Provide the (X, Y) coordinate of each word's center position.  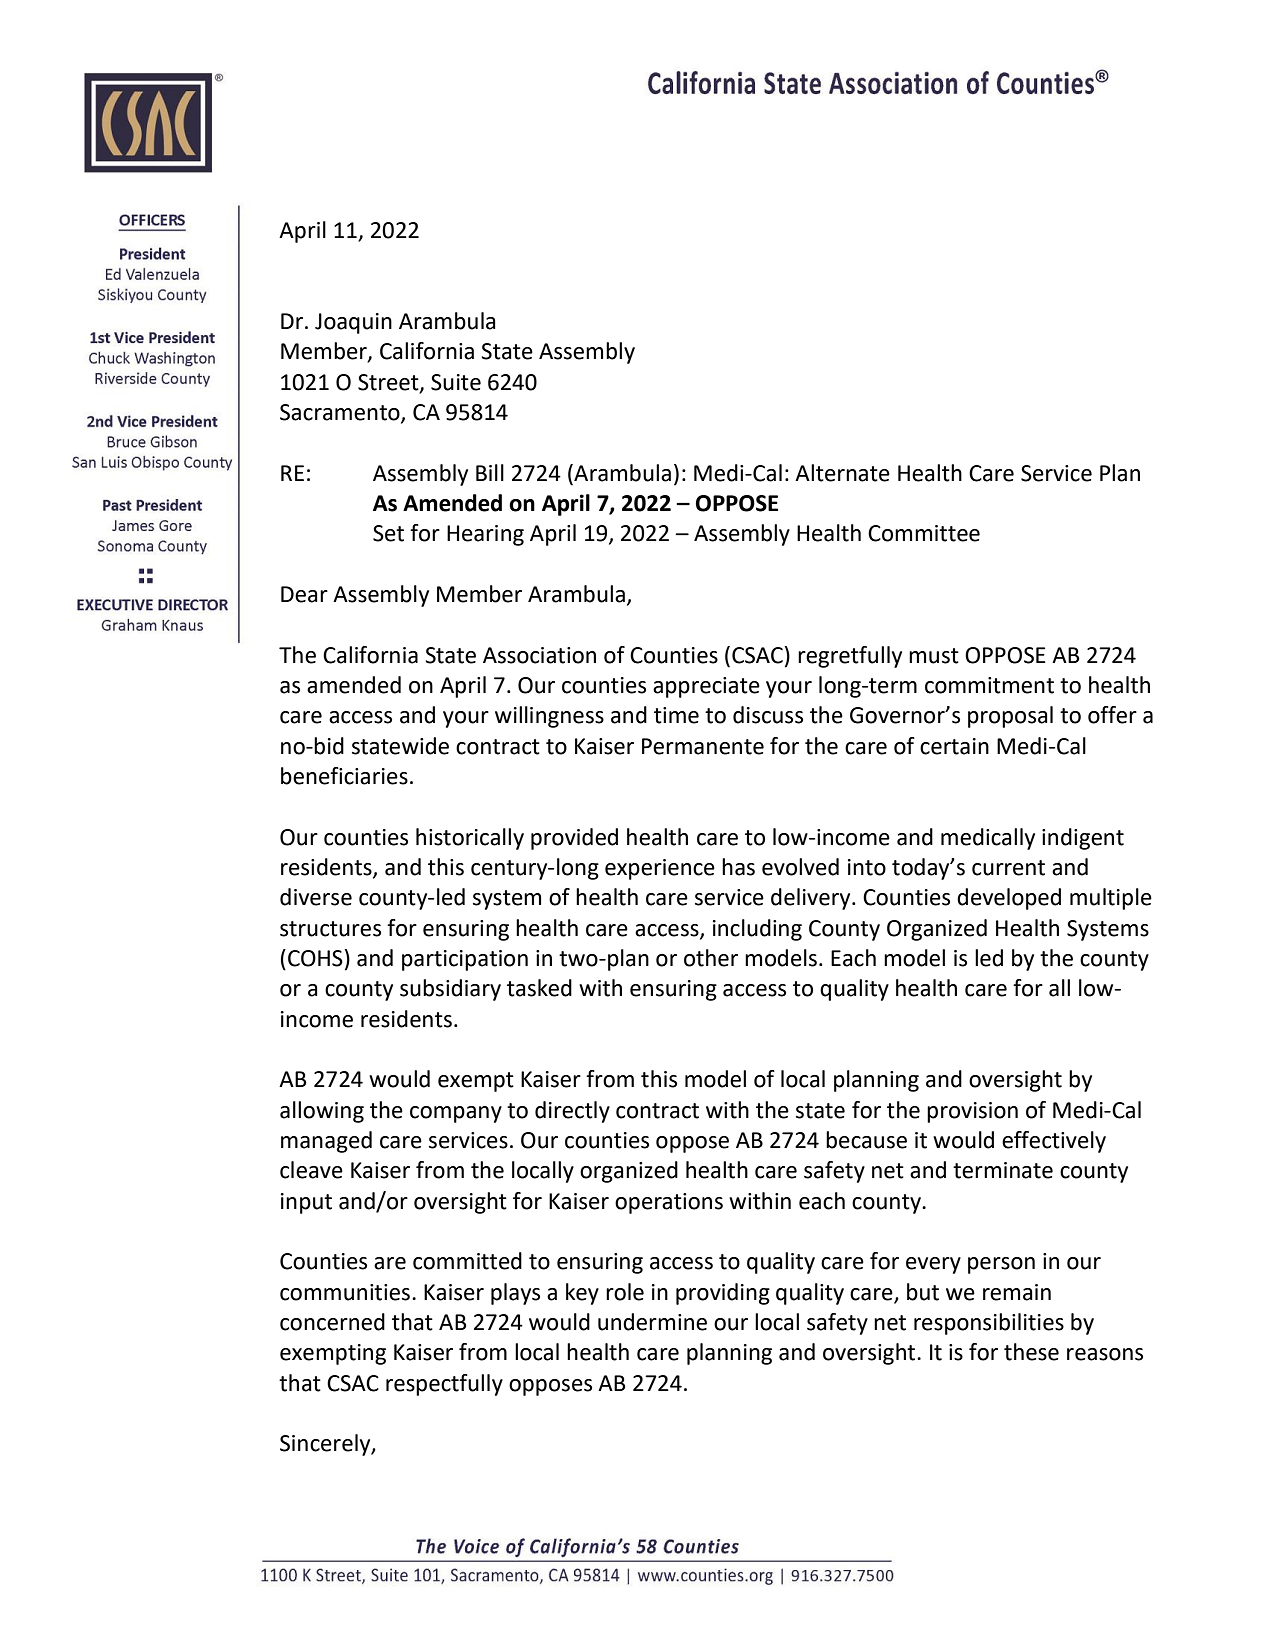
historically (470, 839)
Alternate (842, 473)
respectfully (444, 1385)
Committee (924, 533)
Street (389, 383)
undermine (652, 1322)
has (738, 867)
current (1008, 868)
